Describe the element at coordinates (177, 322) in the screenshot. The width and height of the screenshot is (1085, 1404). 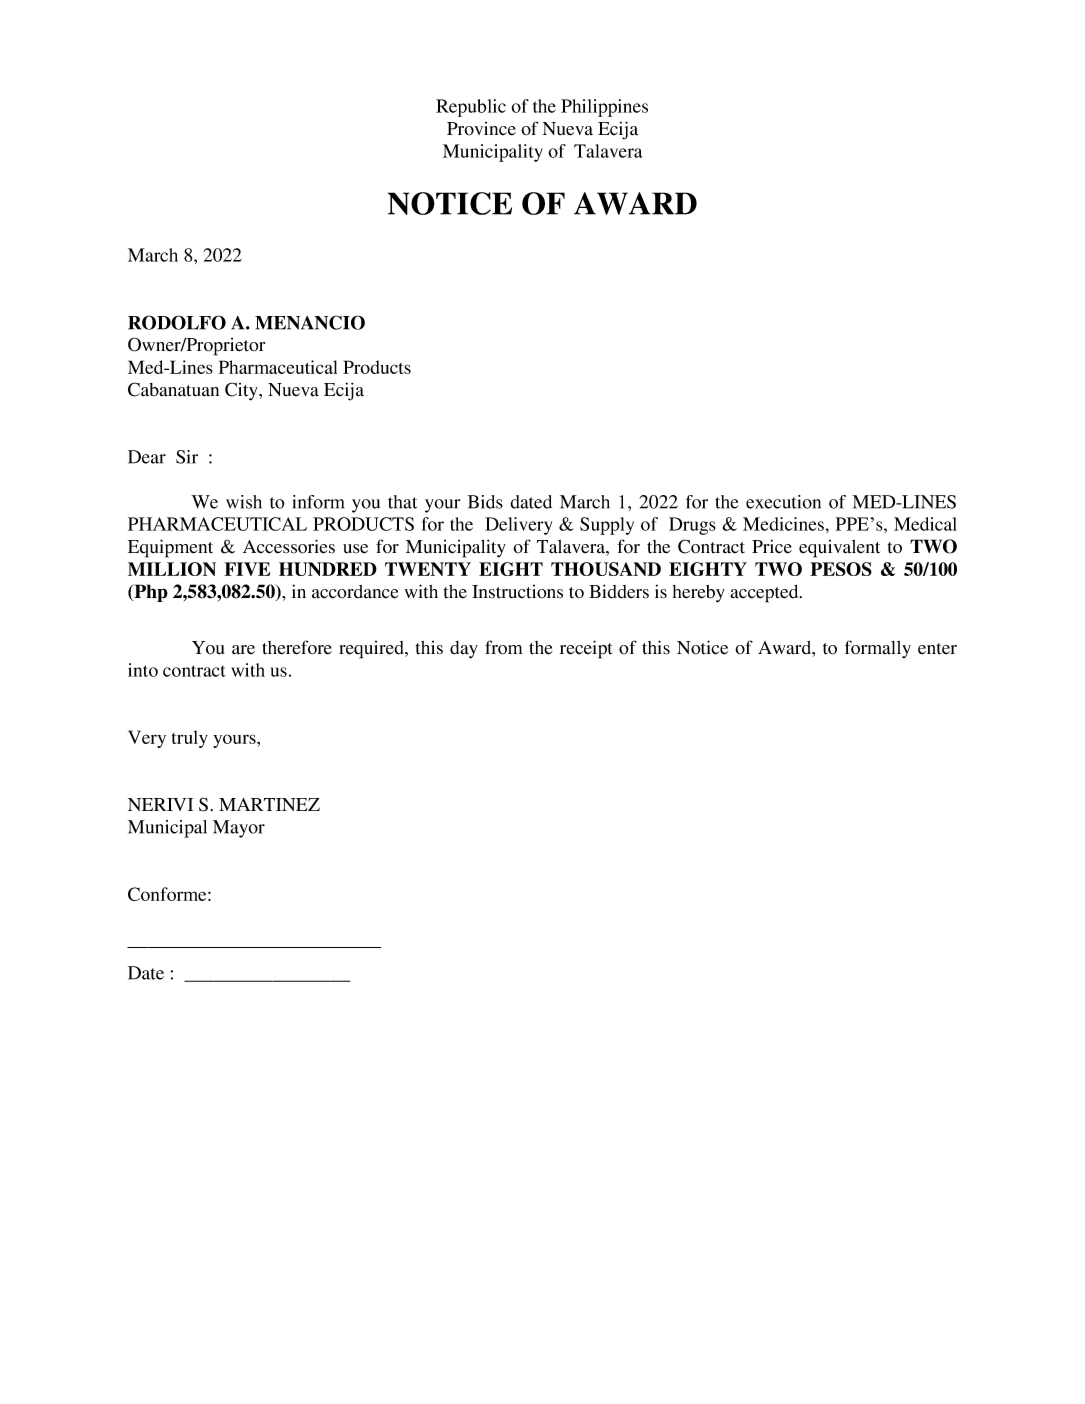
I see `RODOLFO` at that location.
